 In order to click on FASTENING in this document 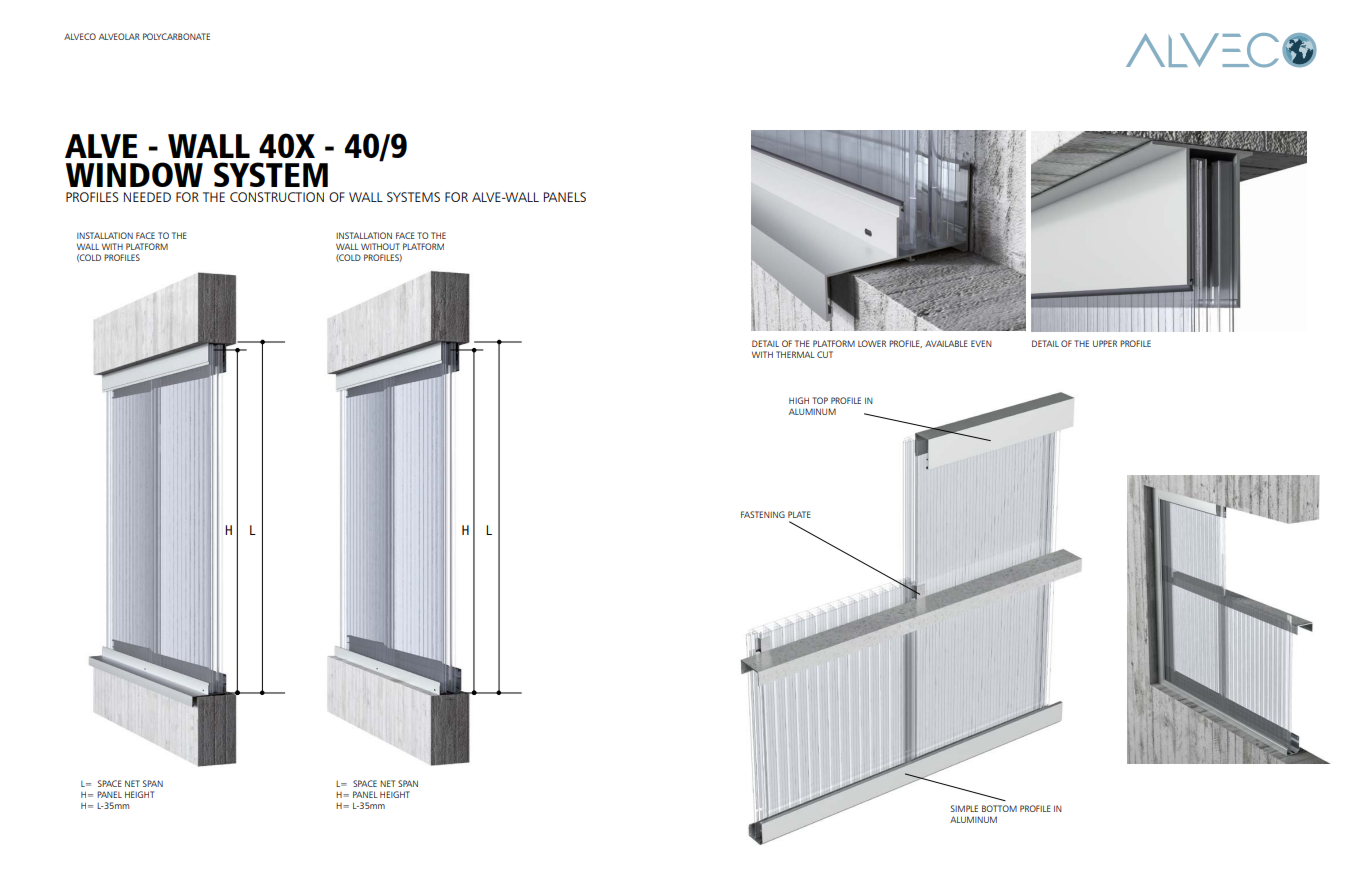, I will do `click(763, 514)`.
